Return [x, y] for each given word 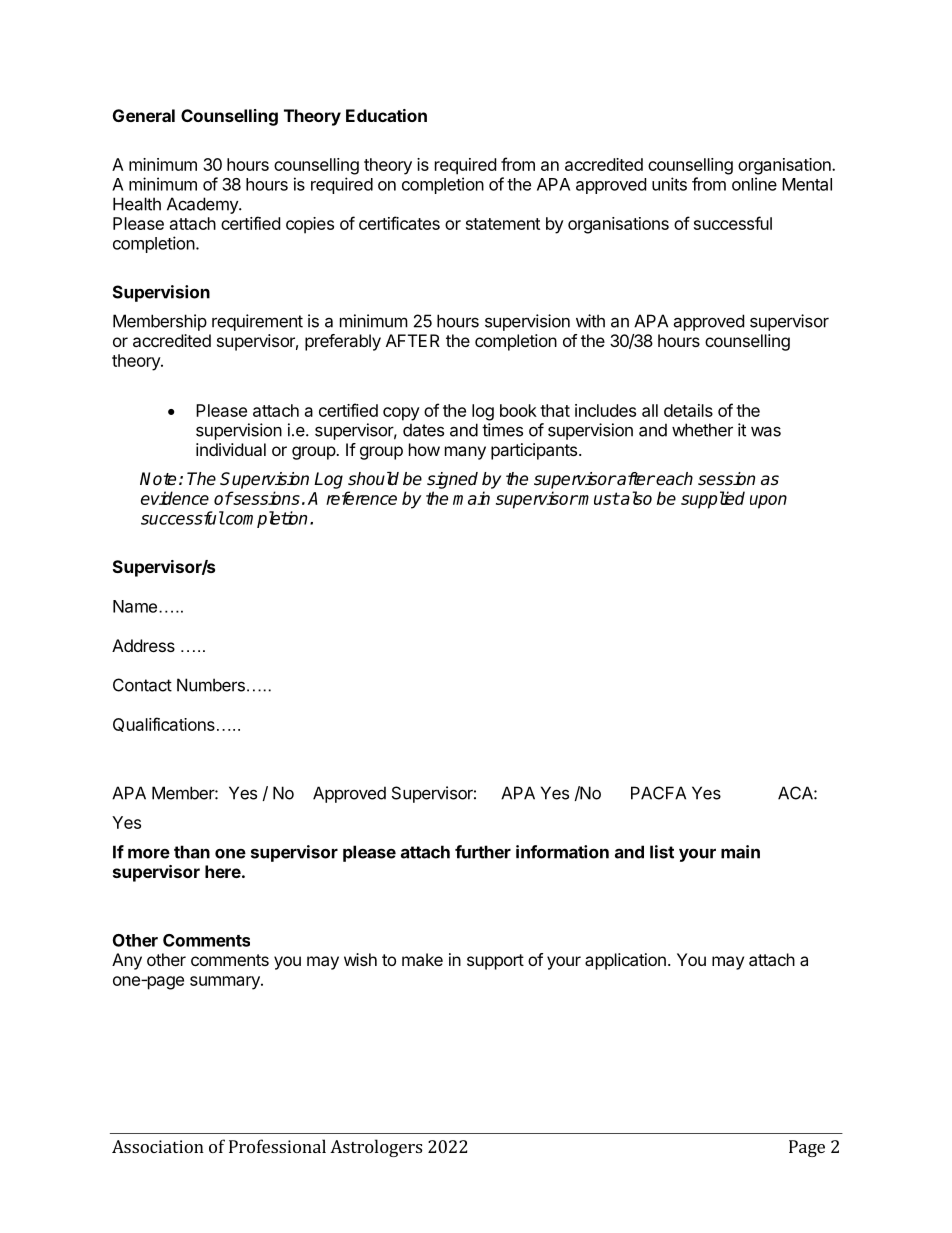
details [688, 410]
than [192, 852]
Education [386, 115]
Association [158, 1146]
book [518, 410]
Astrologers [376, 1148]
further [483, 852]
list [662, 852]
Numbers [211, 685]
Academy [203, 205]
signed [452, 480]
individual [231, 449]
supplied [713, 500]
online [754, 184]
